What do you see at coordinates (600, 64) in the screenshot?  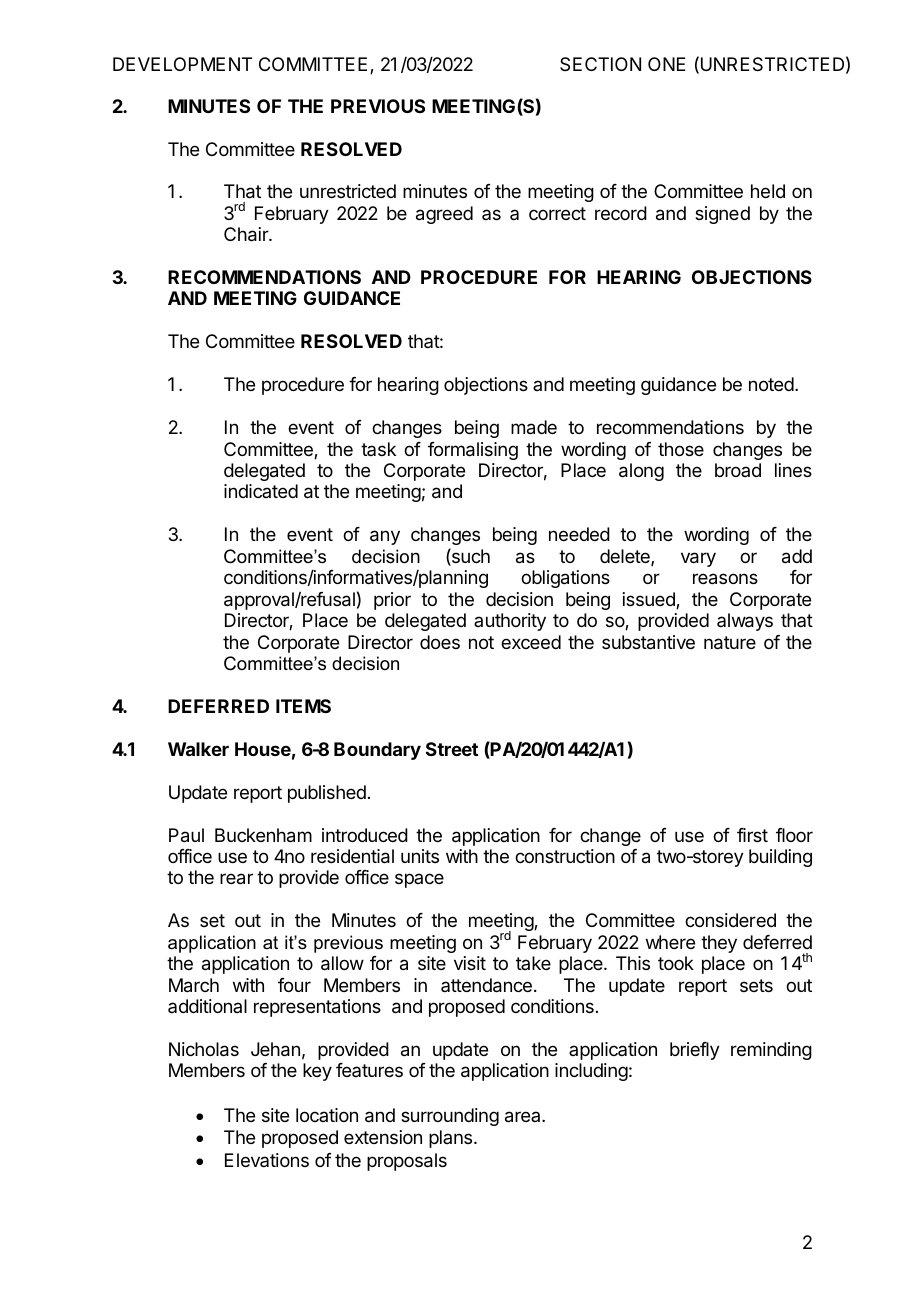 I see `SECTION` at bounding box center [600, 64].
